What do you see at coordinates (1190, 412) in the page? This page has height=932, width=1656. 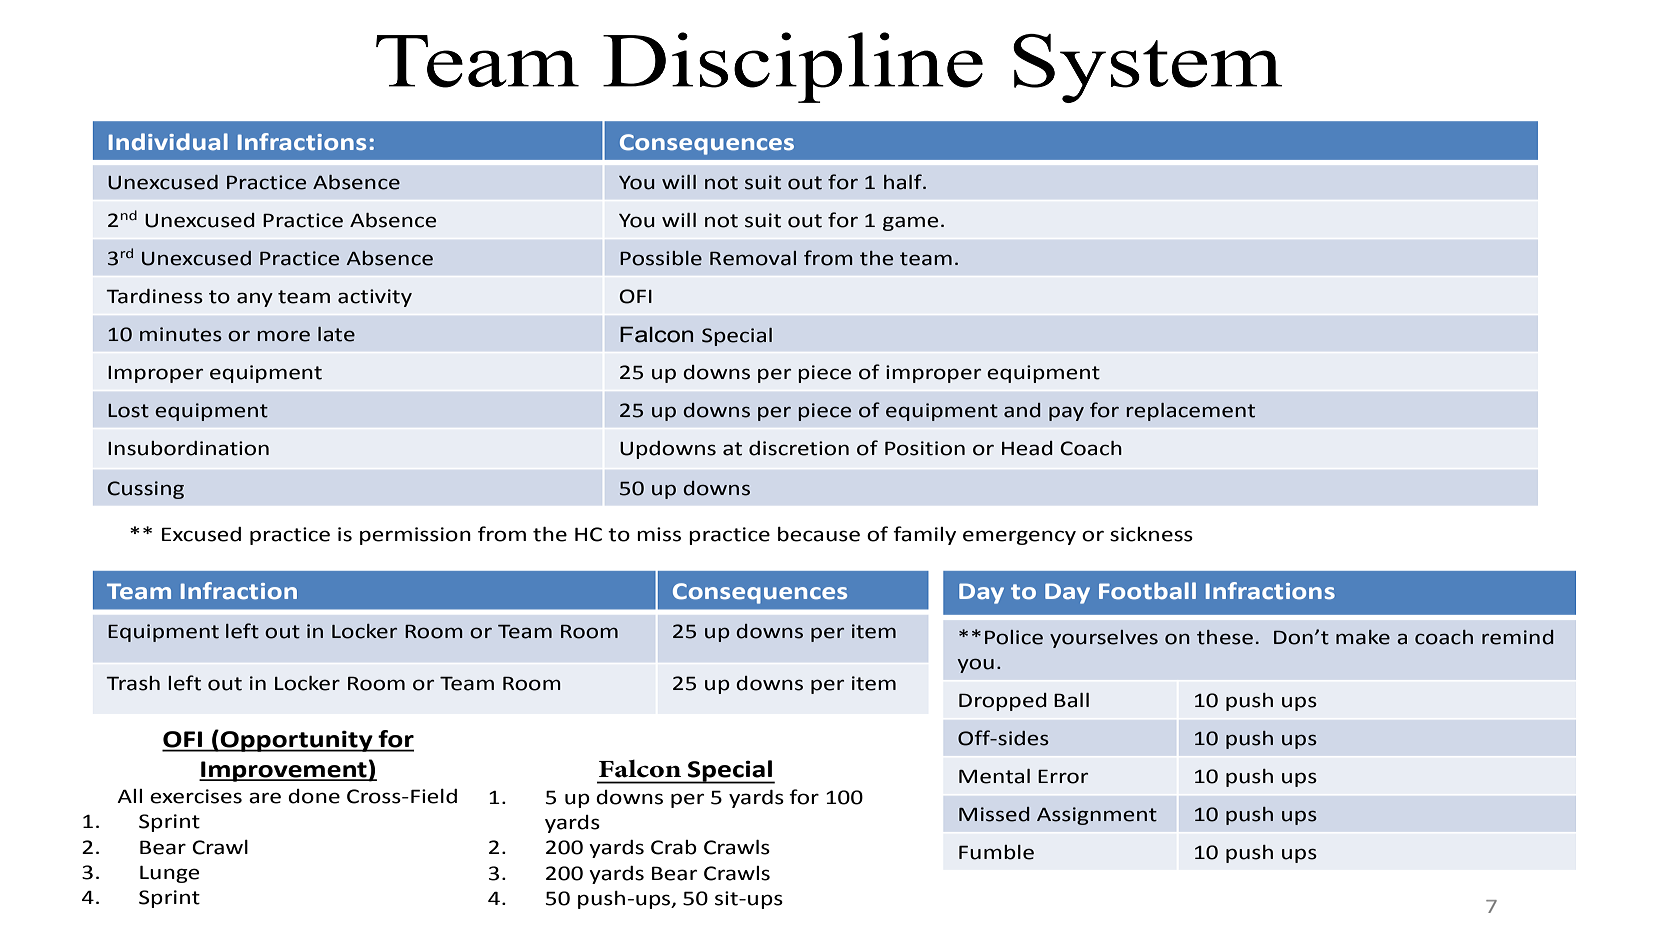 I see `replacement` at bounding box center [1190, 412].
